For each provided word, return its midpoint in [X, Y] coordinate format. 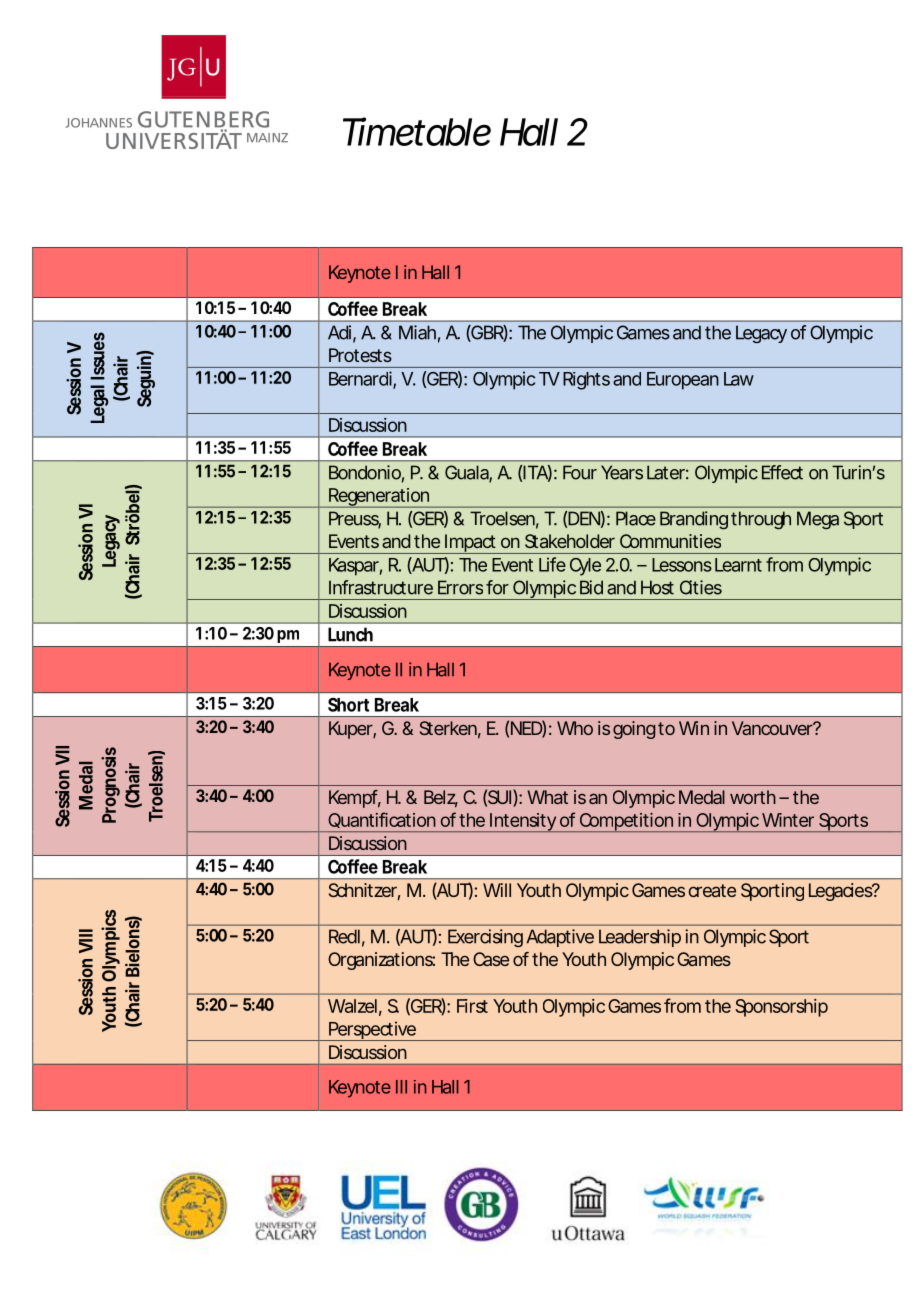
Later [668, 472]
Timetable [417, 131]
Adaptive [560, 938]
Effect [782, 472]
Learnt [738, 565]
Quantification [382, 820]
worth [753, 797]
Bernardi [361, 379]
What [547, 797]
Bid [591, 587]
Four [580, 472]
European [683, 381]
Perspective [373, 1031]
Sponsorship [781, 1008]
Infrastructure [381, 587]
